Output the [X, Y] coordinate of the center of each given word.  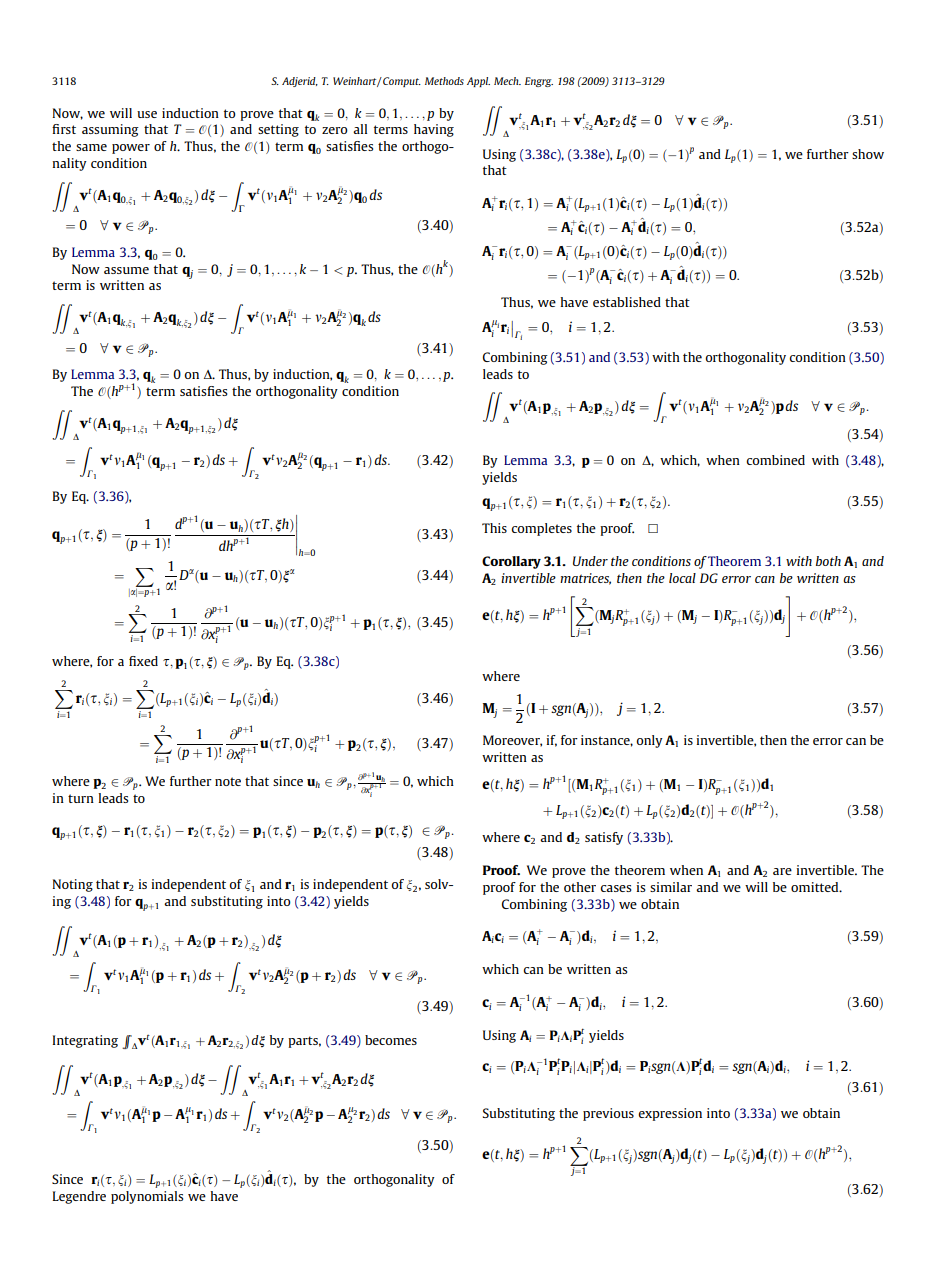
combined [775, 460]
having [434, 130]
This [494, 528]
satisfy [604, 838]
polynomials [147, 1197]
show [868, 154]
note [228, 781]
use [147, 114]
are [782, 871]
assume [126, 270]
